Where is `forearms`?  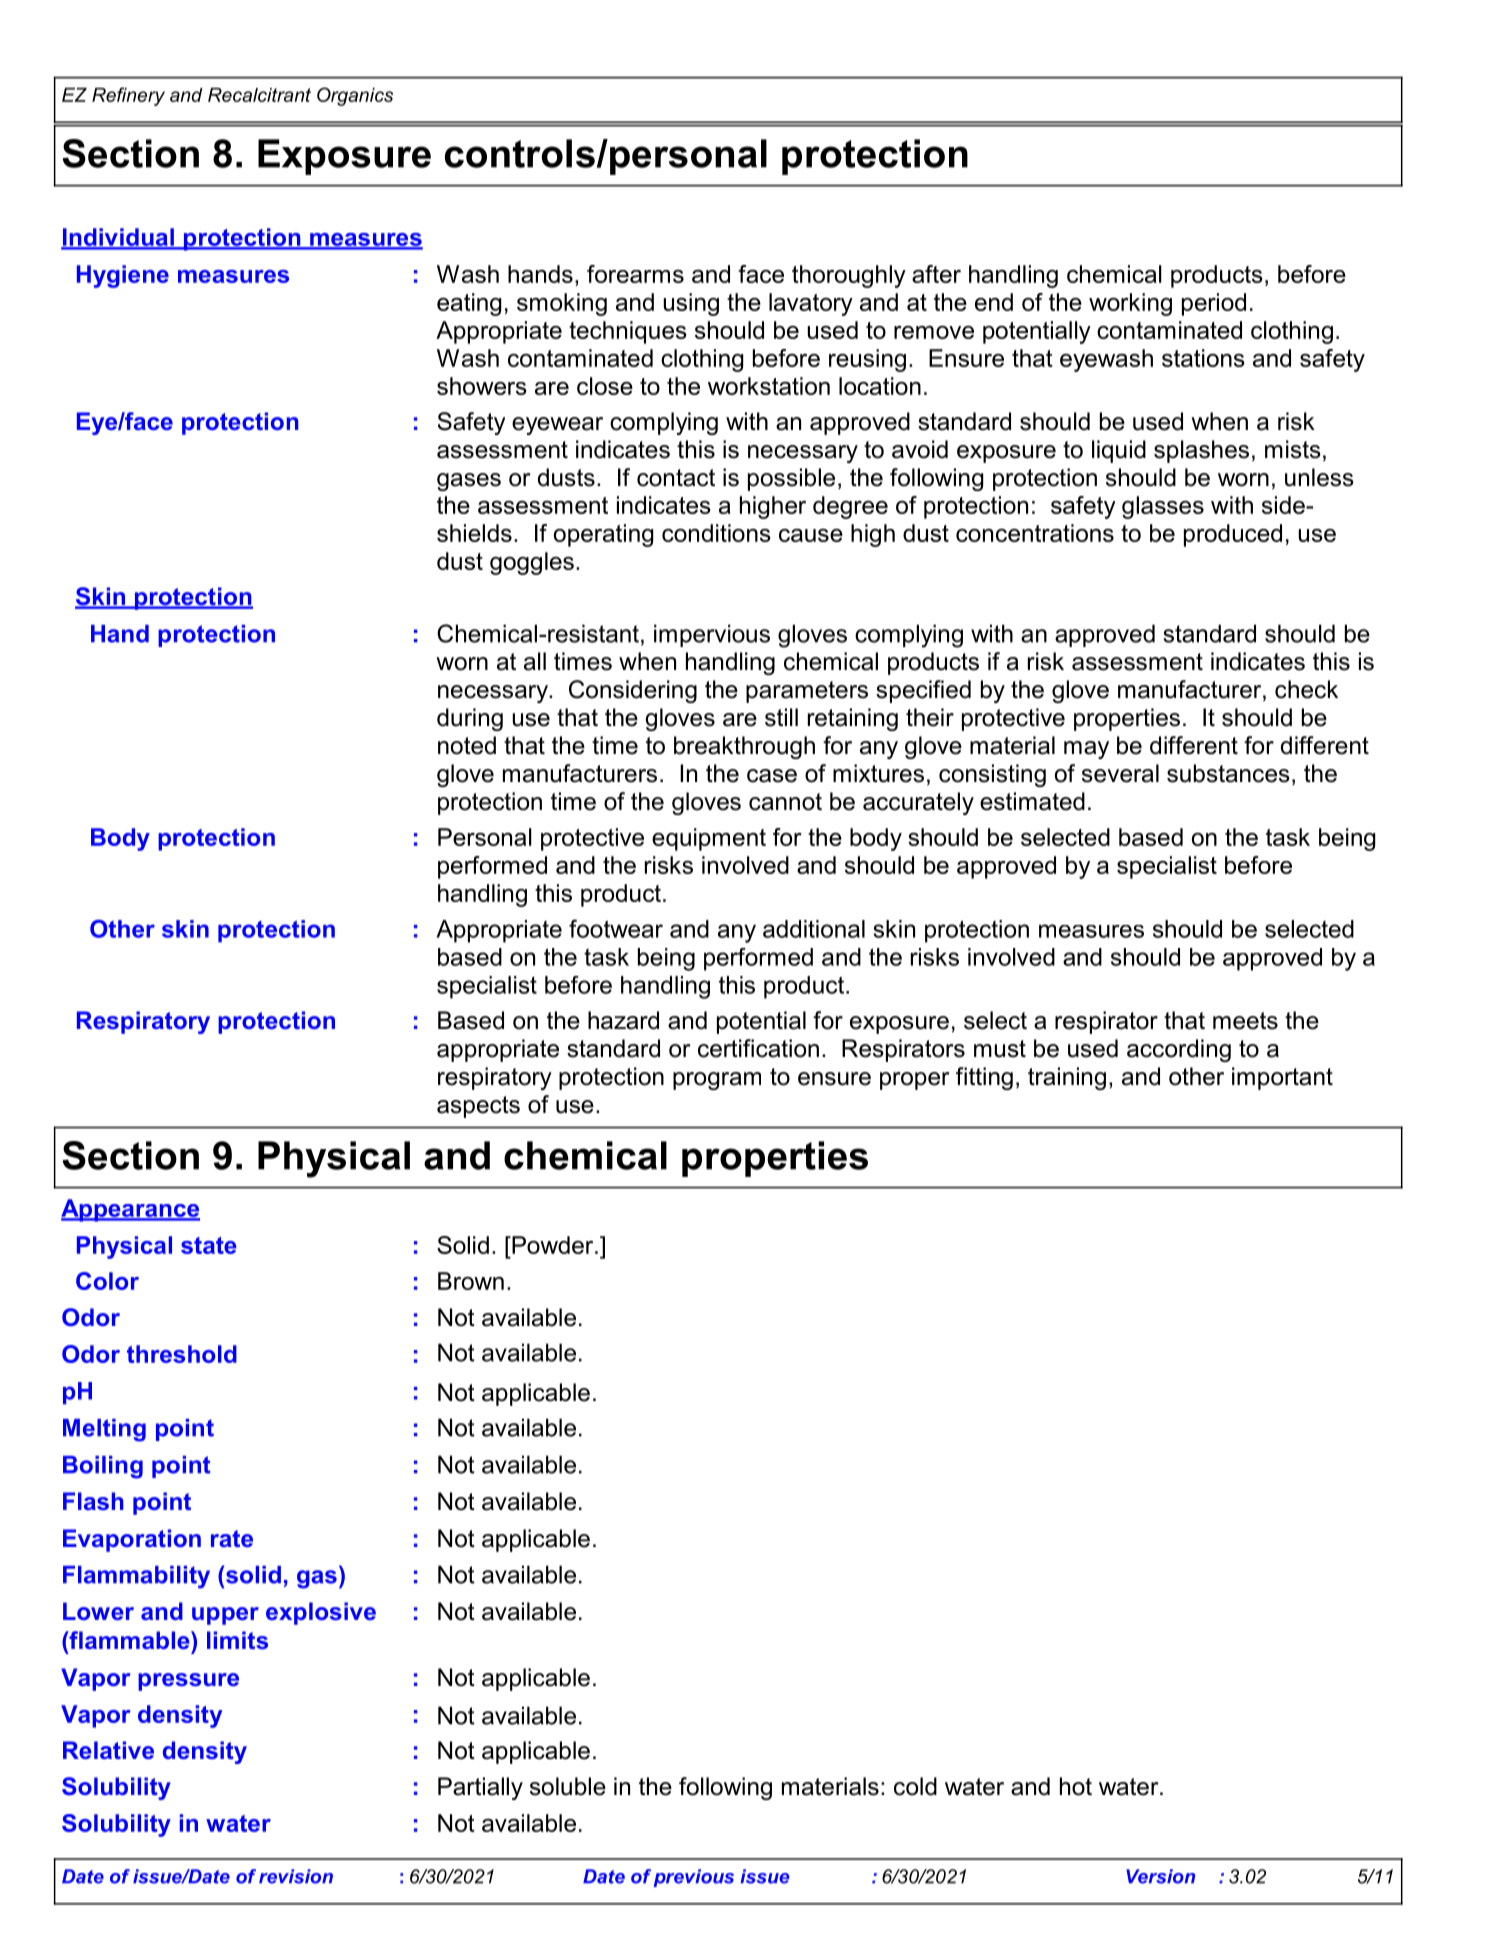
forearms is located at coordinates (635, 274).
